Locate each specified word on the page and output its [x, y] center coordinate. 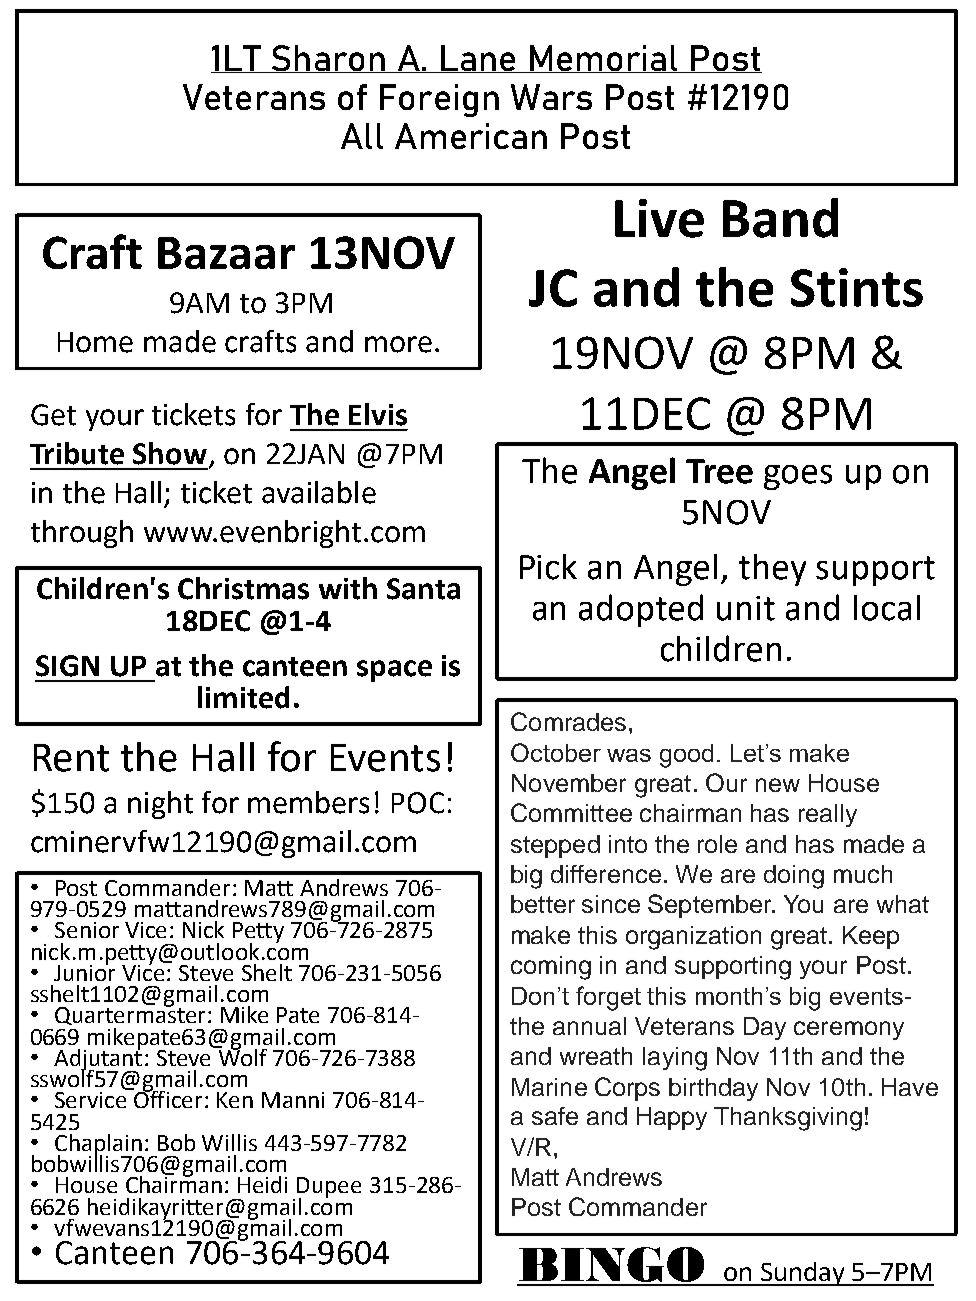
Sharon [328, 59]
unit [746, 608]
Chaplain [99, 1146]
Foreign [439, 100]
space [394, 671]
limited [243, 697]
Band [780, 218]
